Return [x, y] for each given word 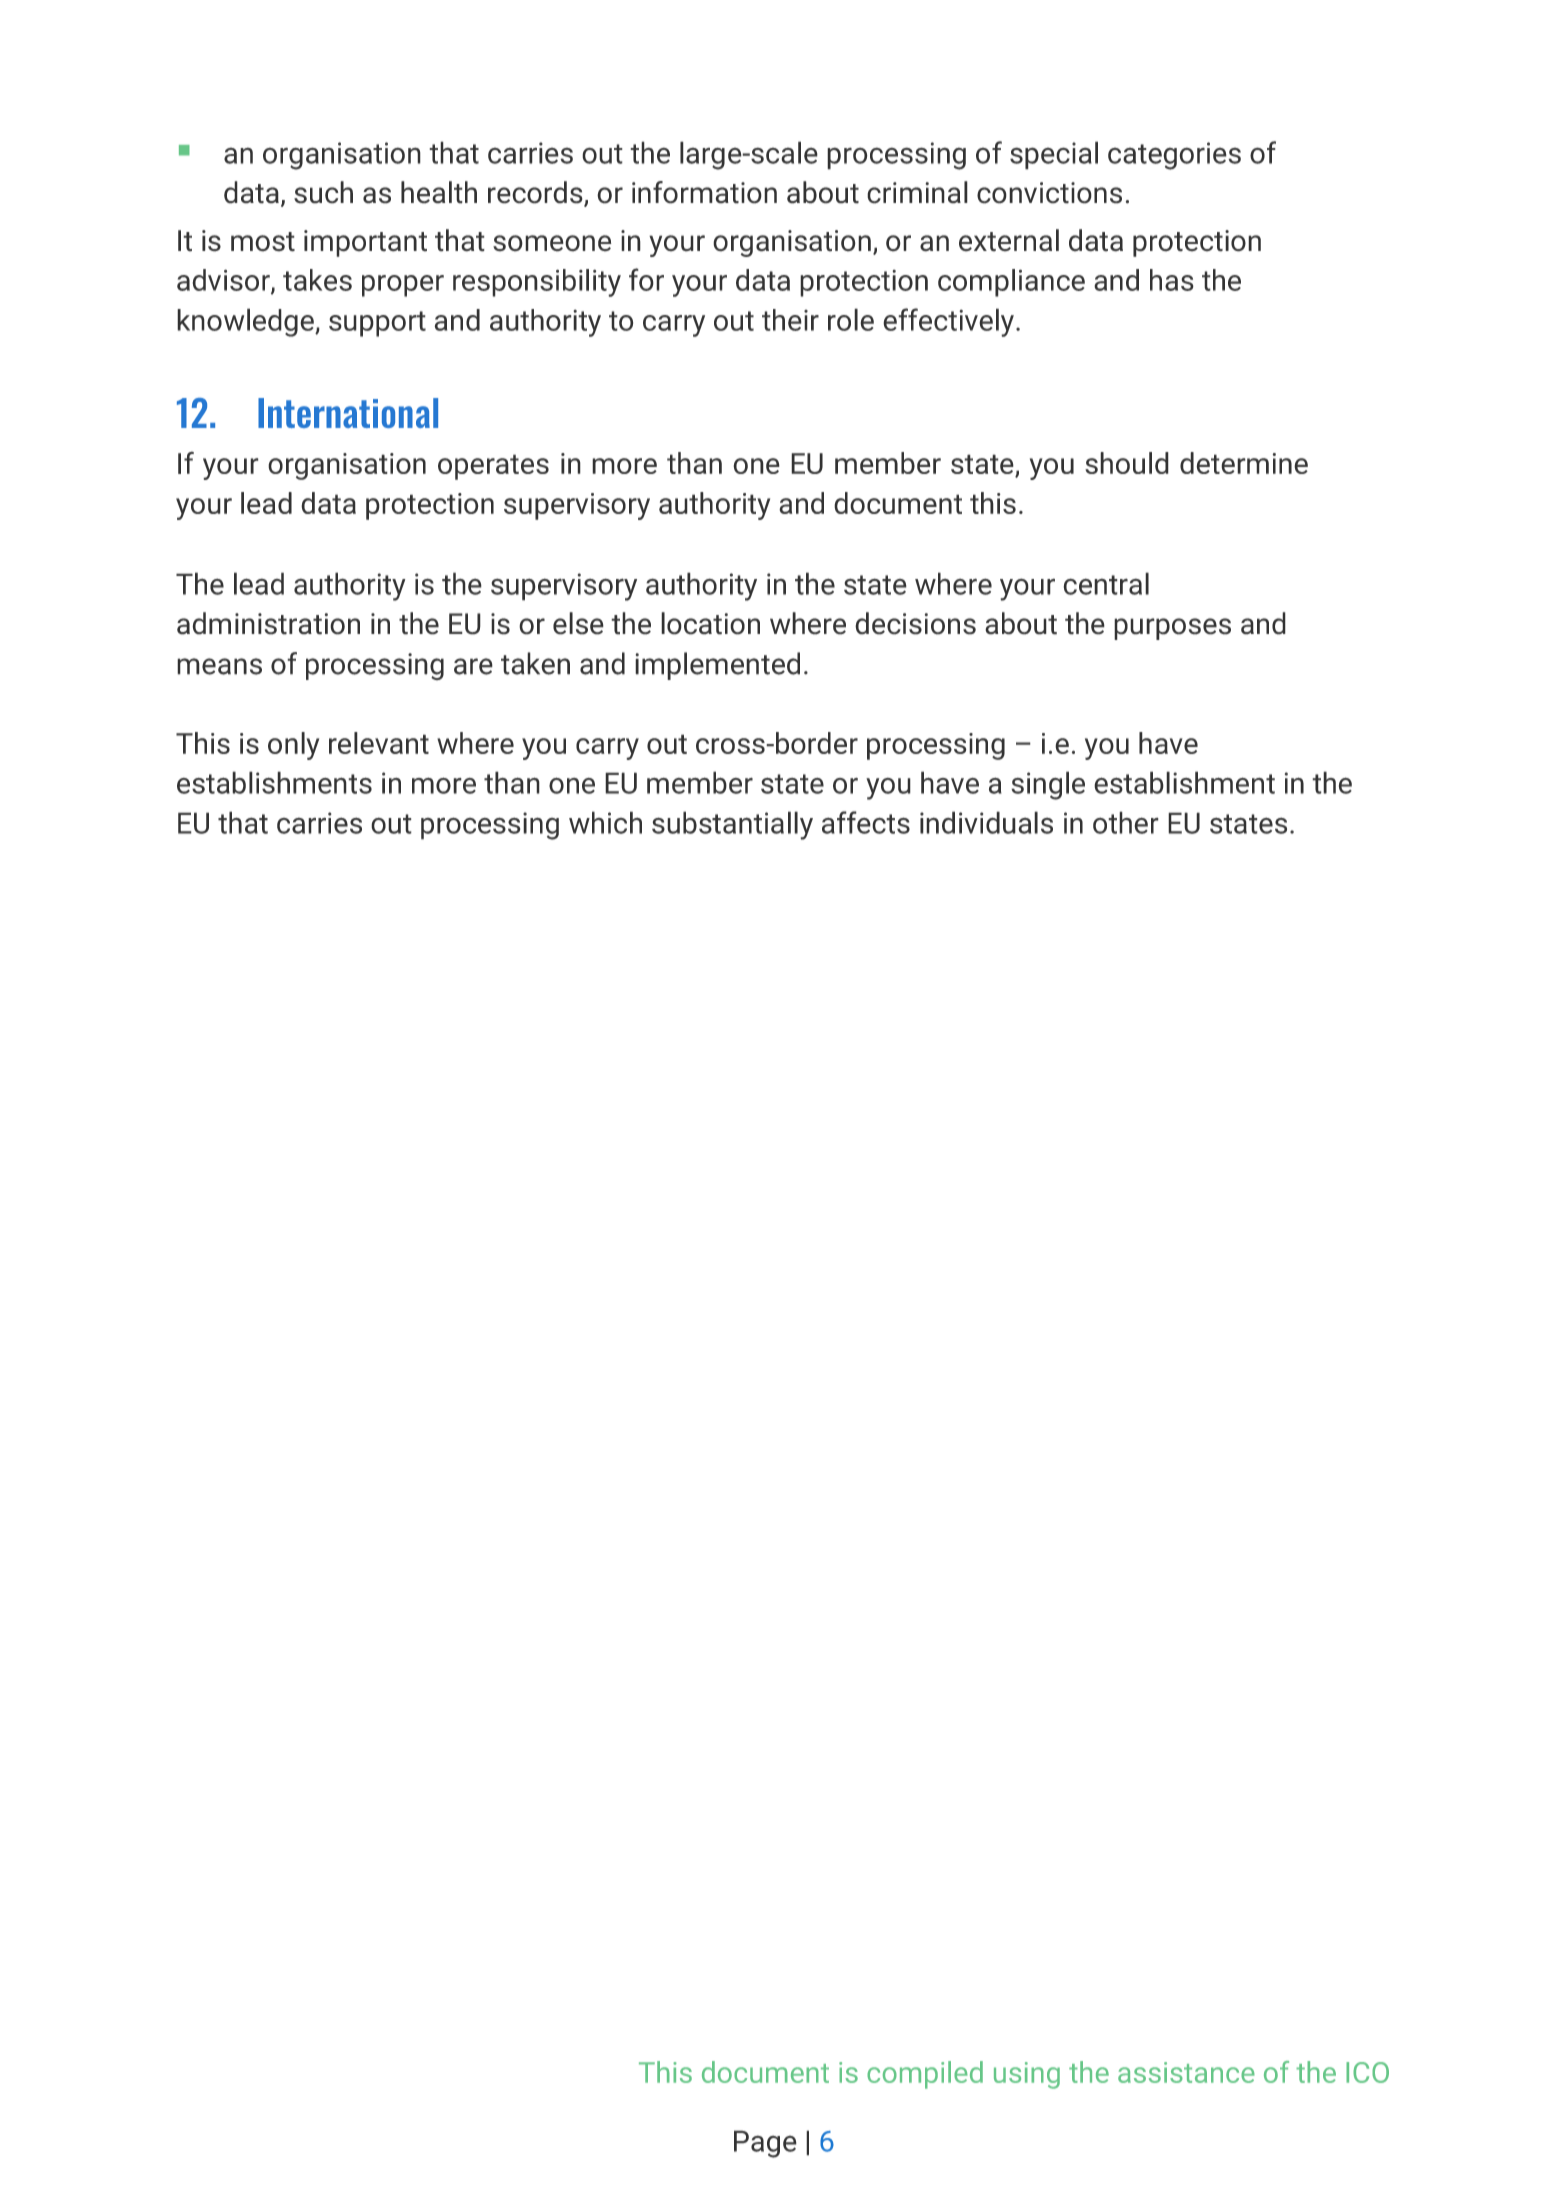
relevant [379, 743]
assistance [1186, 2072]
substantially [732, 825]
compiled [925, 2075]
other [1126, 822]
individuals [986, 822]
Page [765, 2144]
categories [1174, 156]
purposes [1172, 629]
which [605, 822]
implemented [717, 666]
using [1027, 2075]
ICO [1367, 2072]
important [365, 243]
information [704, 192]
